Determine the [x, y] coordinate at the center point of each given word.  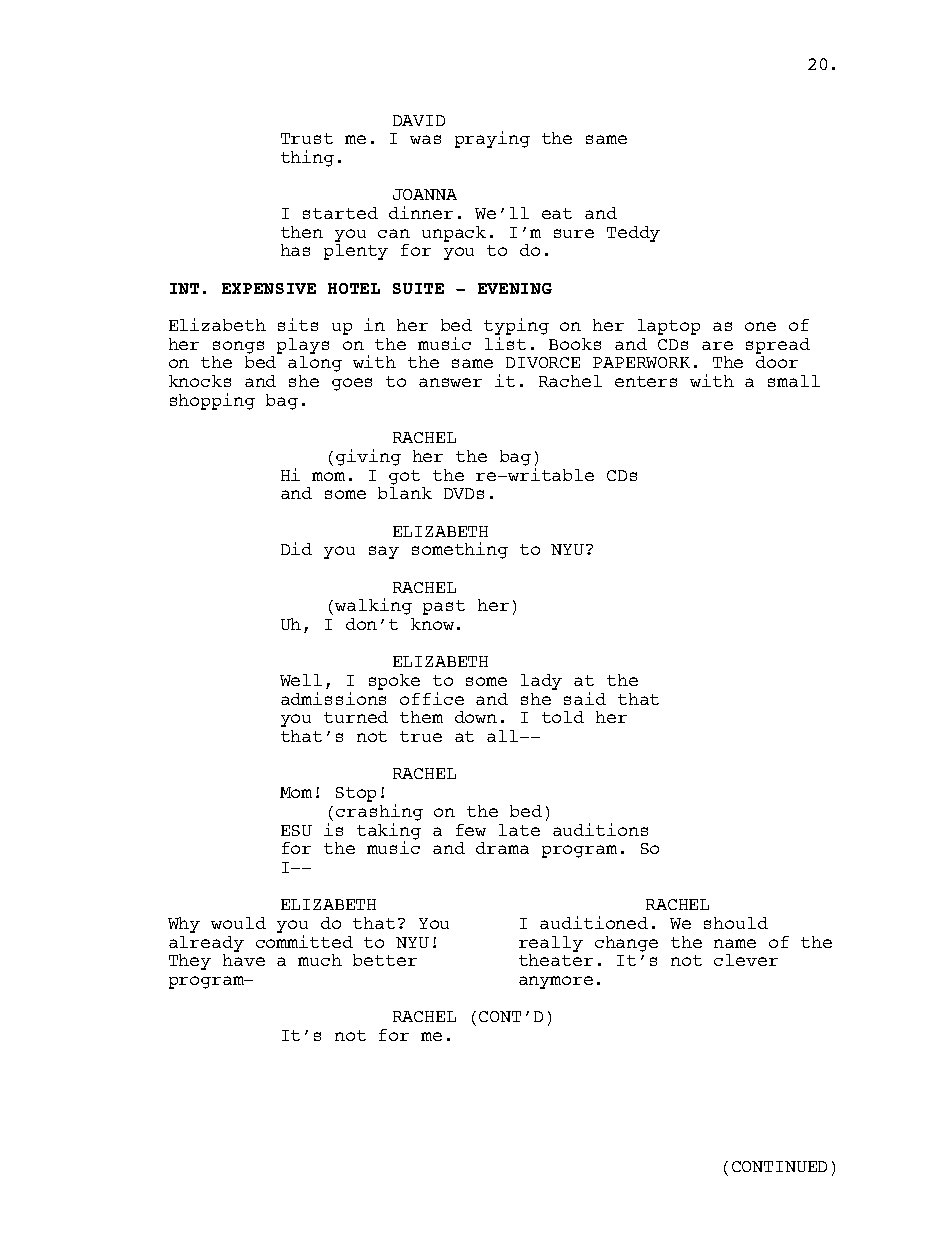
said [585, 698]
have [244, 960]
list [505, 343]
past [444, 607]
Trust [307, 138]
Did [296, 548]
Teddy [633, 234]
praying [492, 139]
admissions [333, 698]
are [717, 345]
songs [238, 347]
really [551, 944]
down [476, 717]
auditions [600, 829]
